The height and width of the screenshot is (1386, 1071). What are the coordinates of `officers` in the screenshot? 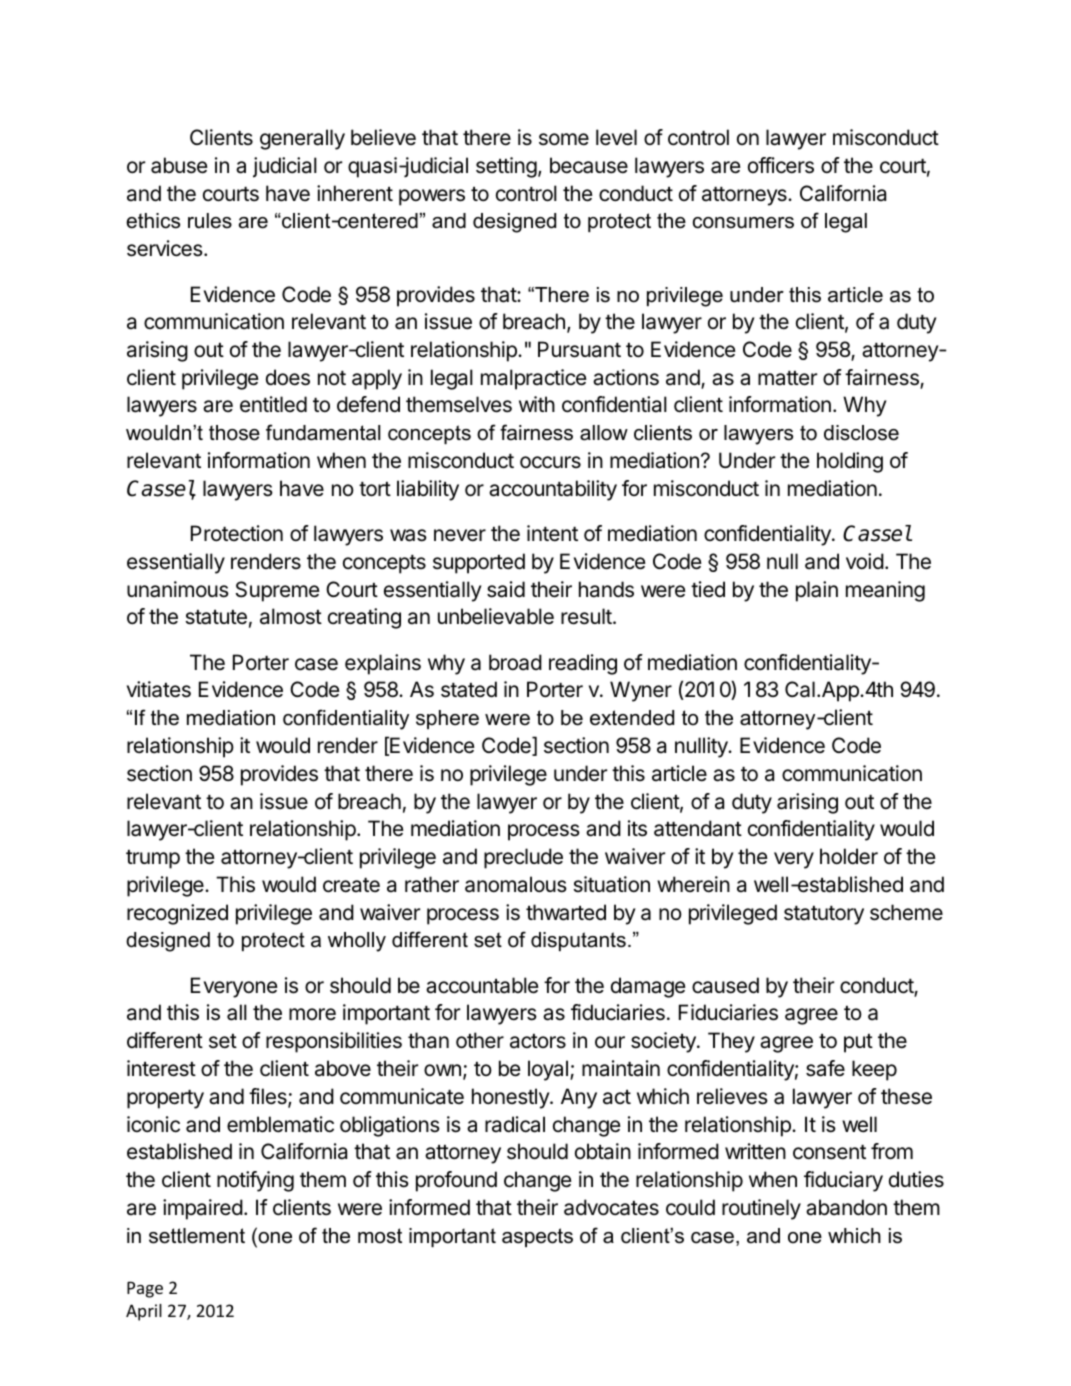 It's located at (781, 165).
